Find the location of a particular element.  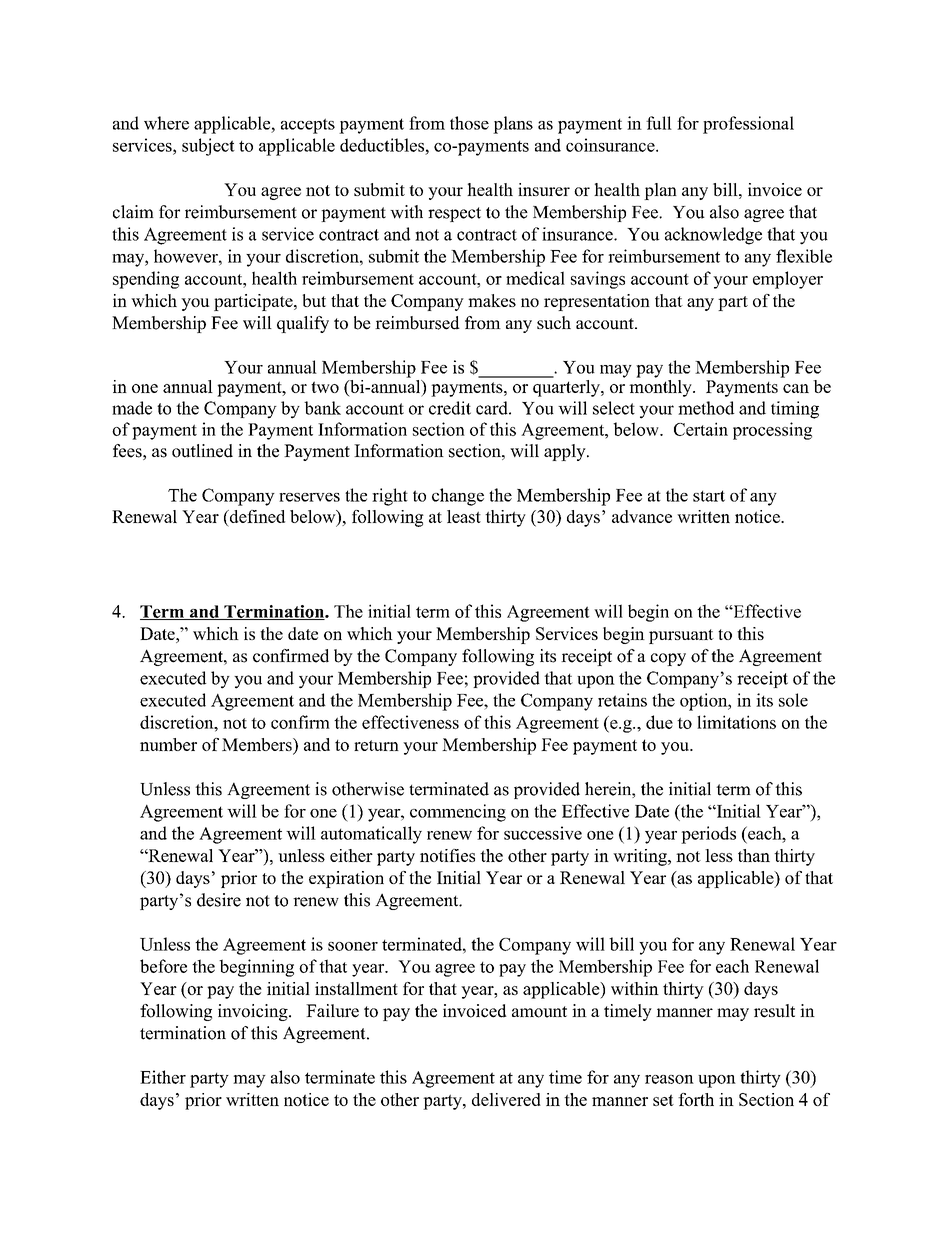

pursuant is located at coordinates (681, 636).
